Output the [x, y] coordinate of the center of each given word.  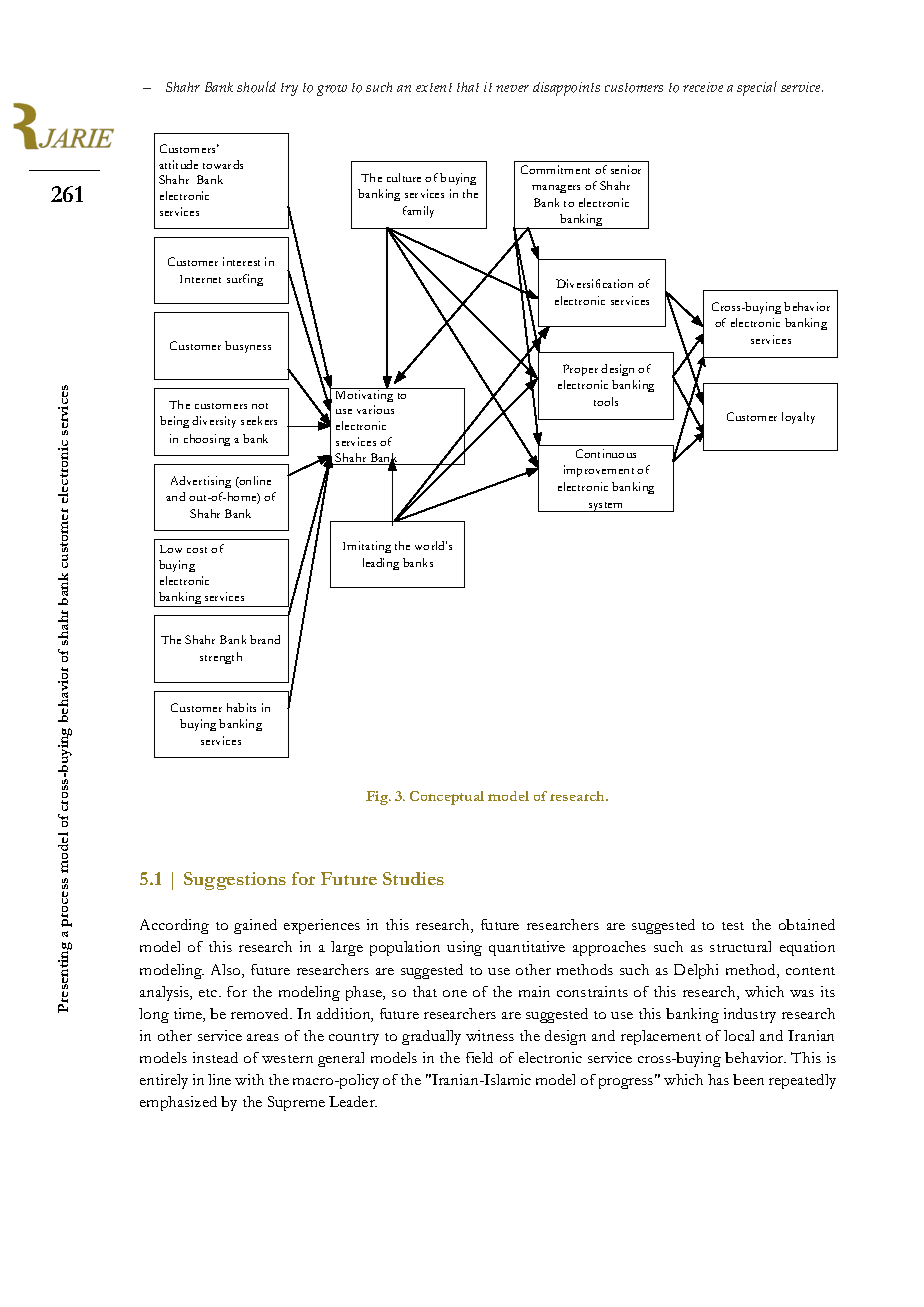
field [479, 1057]
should [256, 87]
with [249, 1079]
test [733, 926]
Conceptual [447, 798]
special [757, 88]
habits [241, 707]
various [375, 409]
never [512, 88]
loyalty [798, 418]
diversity [214, 422]
